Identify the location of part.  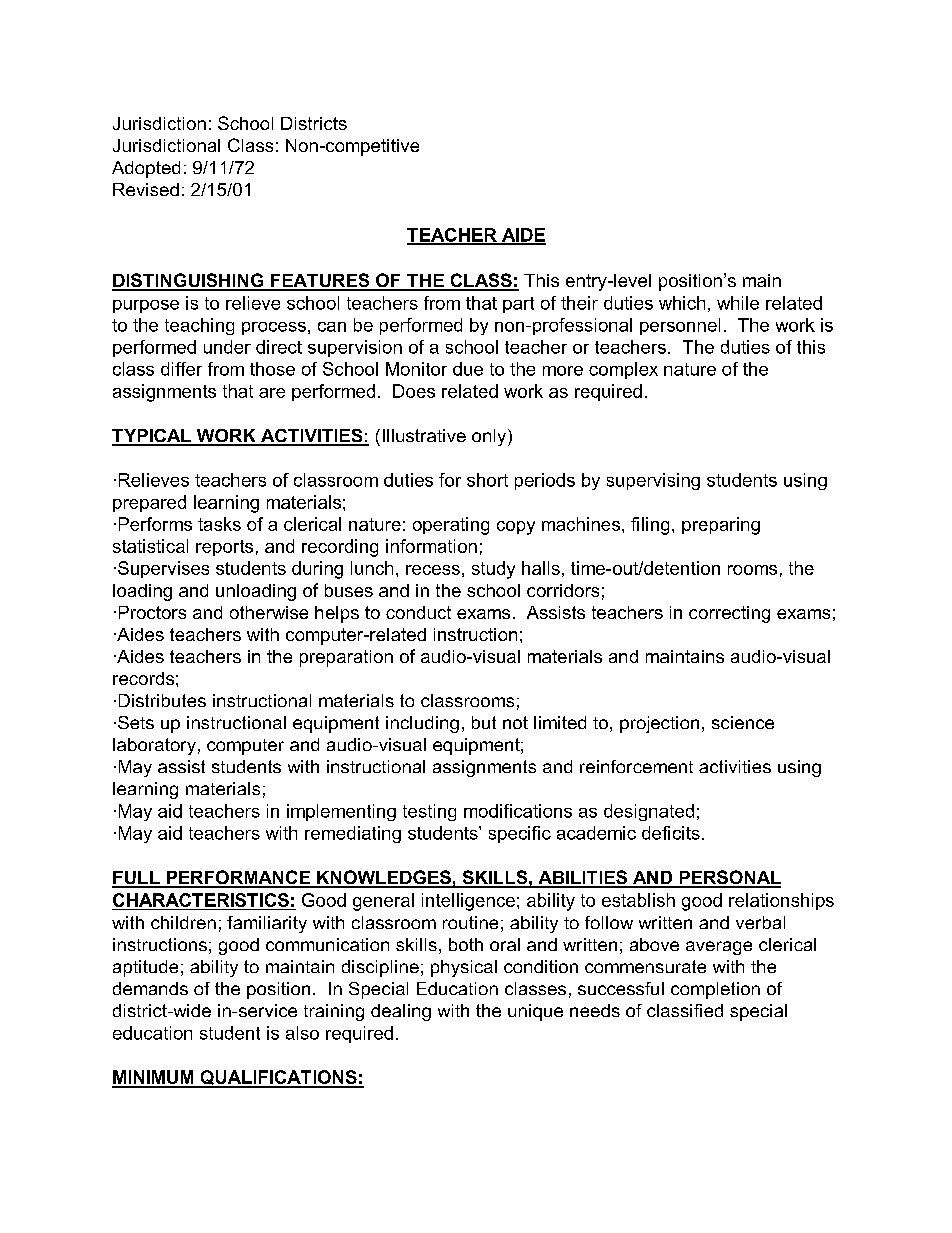
(518, 305).
